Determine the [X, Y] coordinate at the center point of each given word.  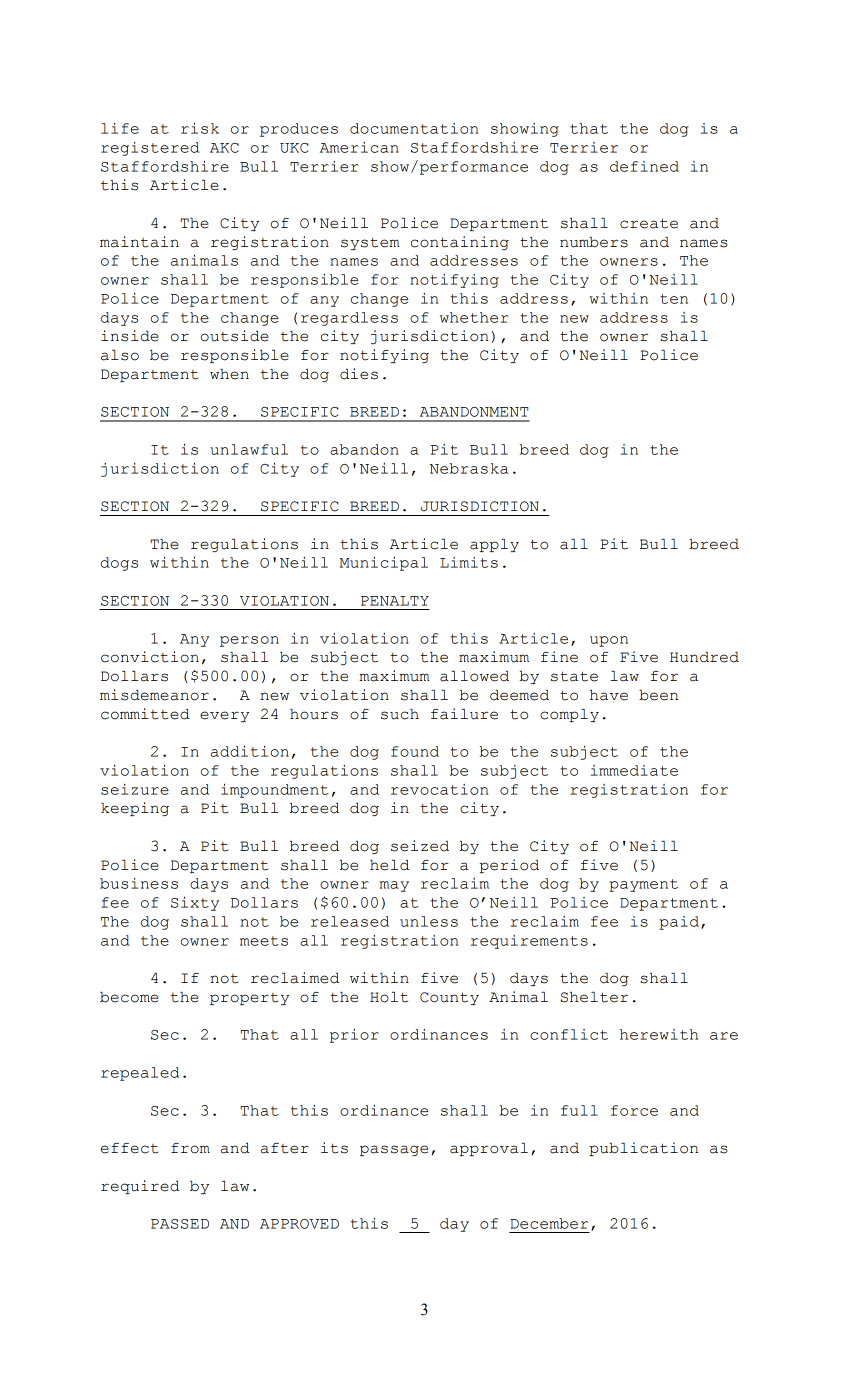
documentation [414, 128]
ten [674, 299]
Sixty [195, 904]
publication [643, 1149]
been [658, 695]
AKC [224, 148]
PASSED [180, 1224]
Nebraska [469, 468]
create [649, 223]
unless [429, 921]
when [229, 374]
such [400, 714]
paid [679, 923]
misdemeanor [154, 695]
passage [394, 1150]
